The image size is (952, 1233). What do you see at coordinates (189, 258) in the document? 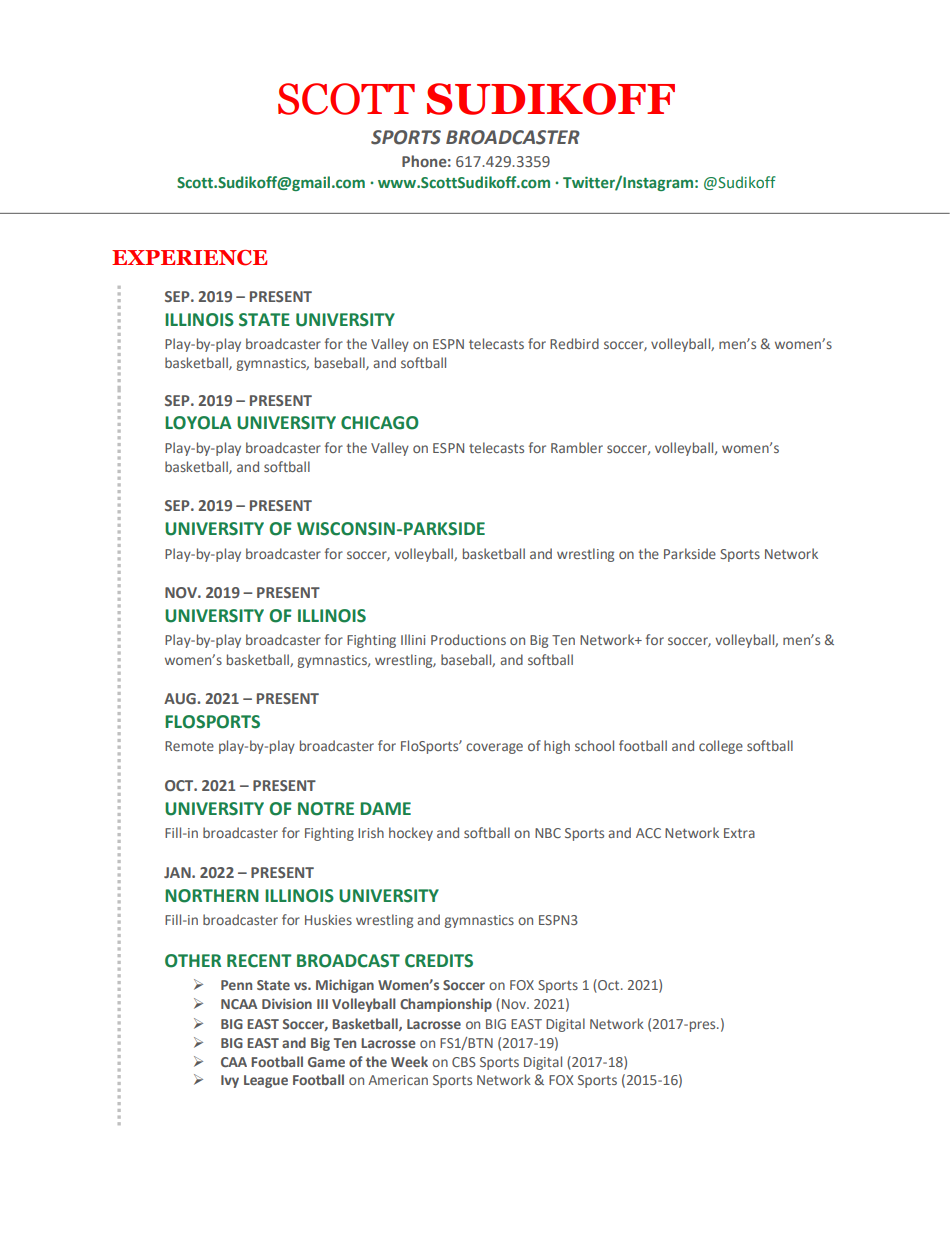
I see `EXPERIENCE` at bounding box center [189, 258].
